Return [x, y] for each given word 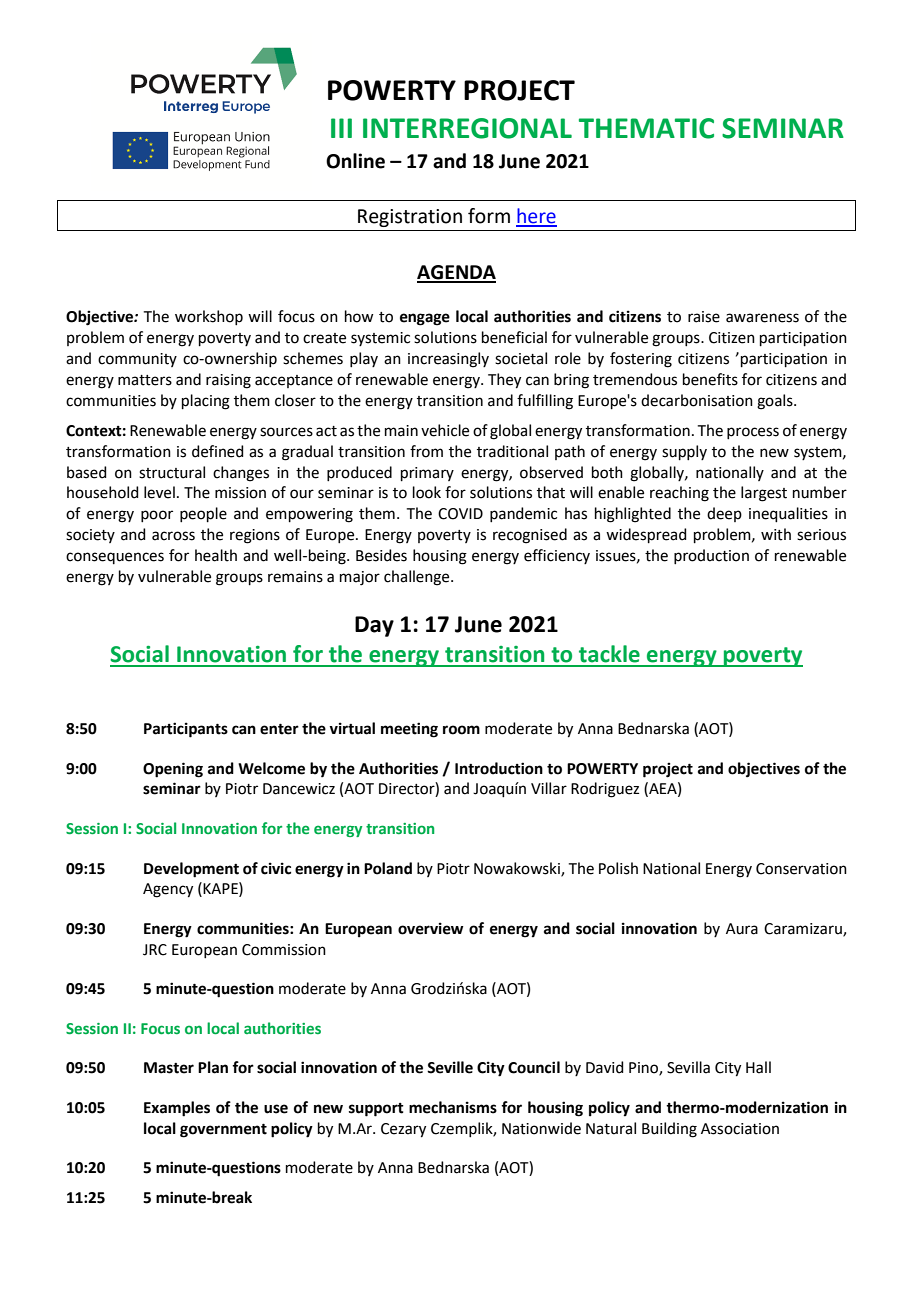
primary [427, 474]
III [341, 128]
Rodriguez [605, 790]
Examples [177, 1109]
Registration [410, 218]
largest [764, 494]
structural [172, 472]
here [536, 217]
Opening [173, 770]
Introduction [499, 768]
